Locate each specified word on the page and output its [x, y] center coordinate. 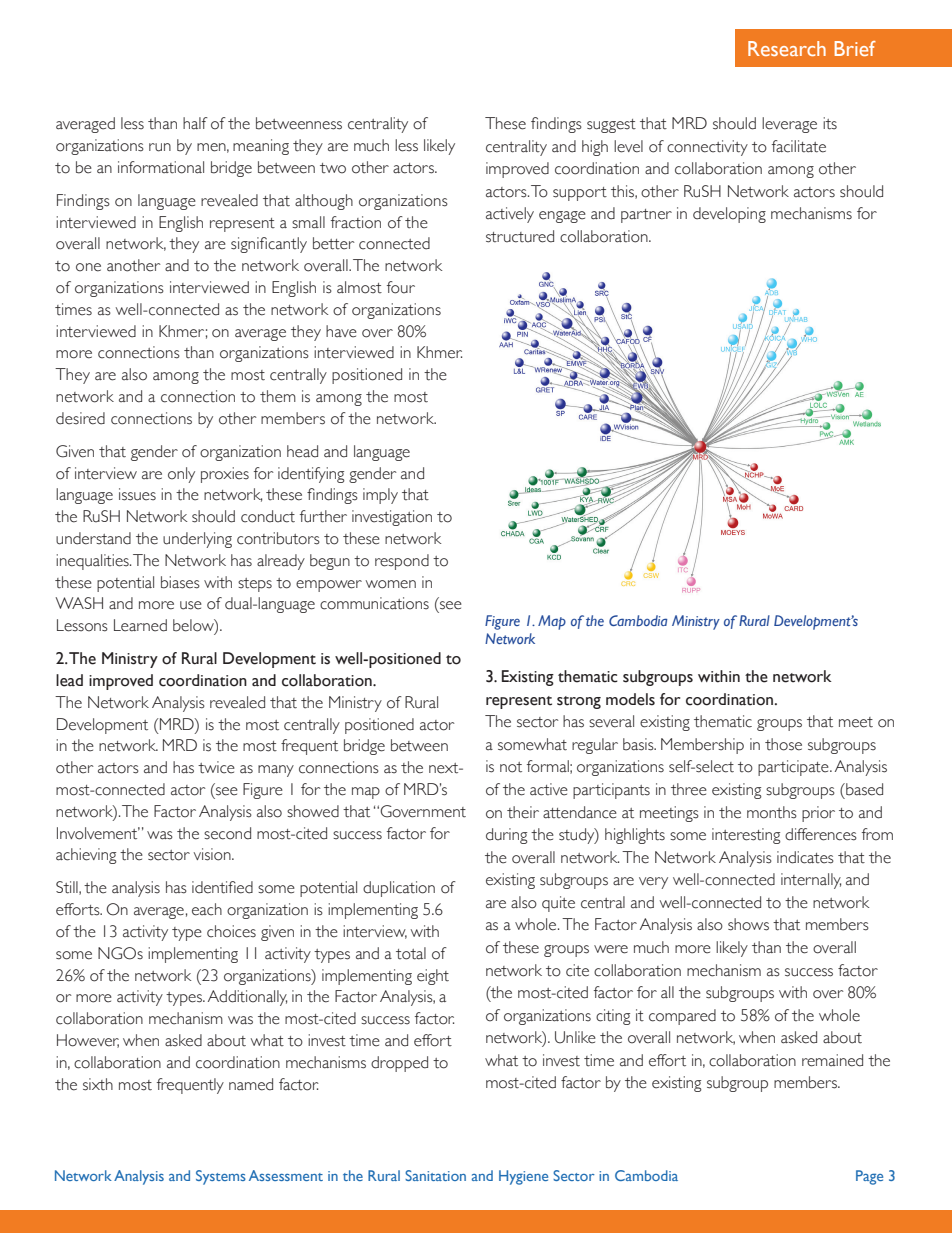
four [401, 287]
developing [729, 215]
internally [811, 881]
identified [222, 887]
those [783, 744]
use [191, 605]
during [506, 836]
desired [80, 418]
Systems [221, 1177]
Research [787, 48]
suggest [611, 126]
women [391, 584]
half [195, 123]
